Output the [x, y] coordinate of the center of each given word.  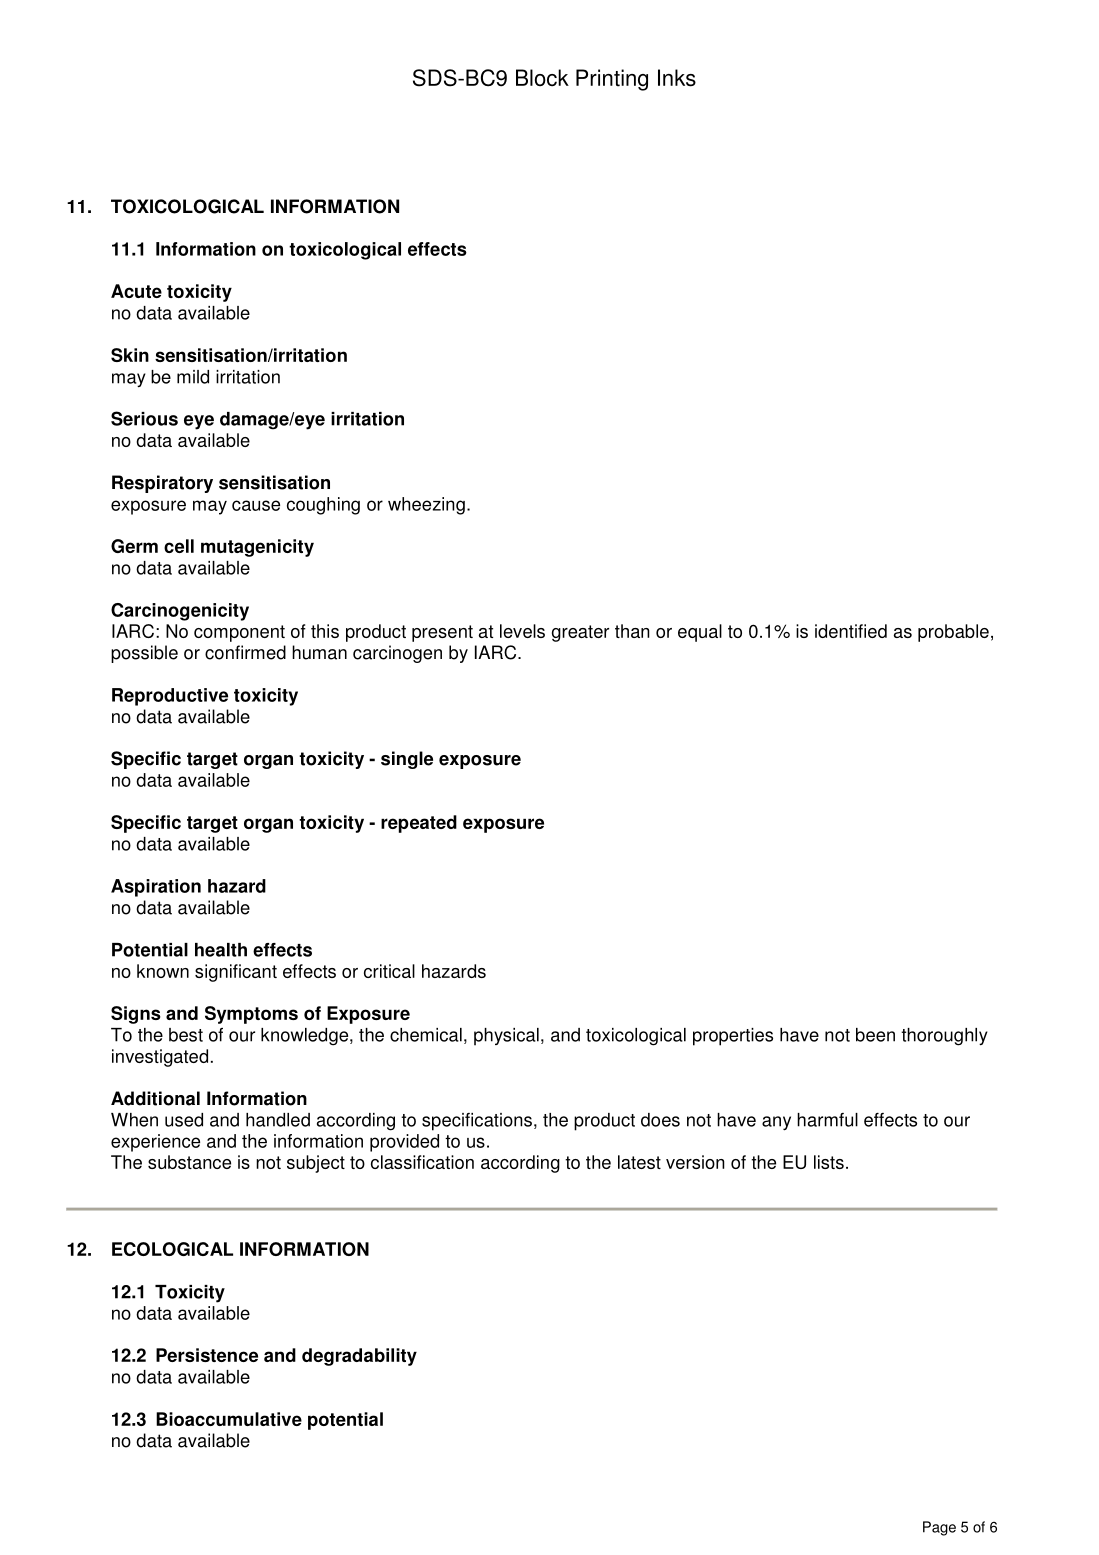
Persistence [207, 1355]
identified [851, 631]
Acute [136, 291]
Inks [677, 78]
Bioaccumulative [229, 1419]
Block [542, 78]
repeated [419, 824]
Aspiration [156, 888]
